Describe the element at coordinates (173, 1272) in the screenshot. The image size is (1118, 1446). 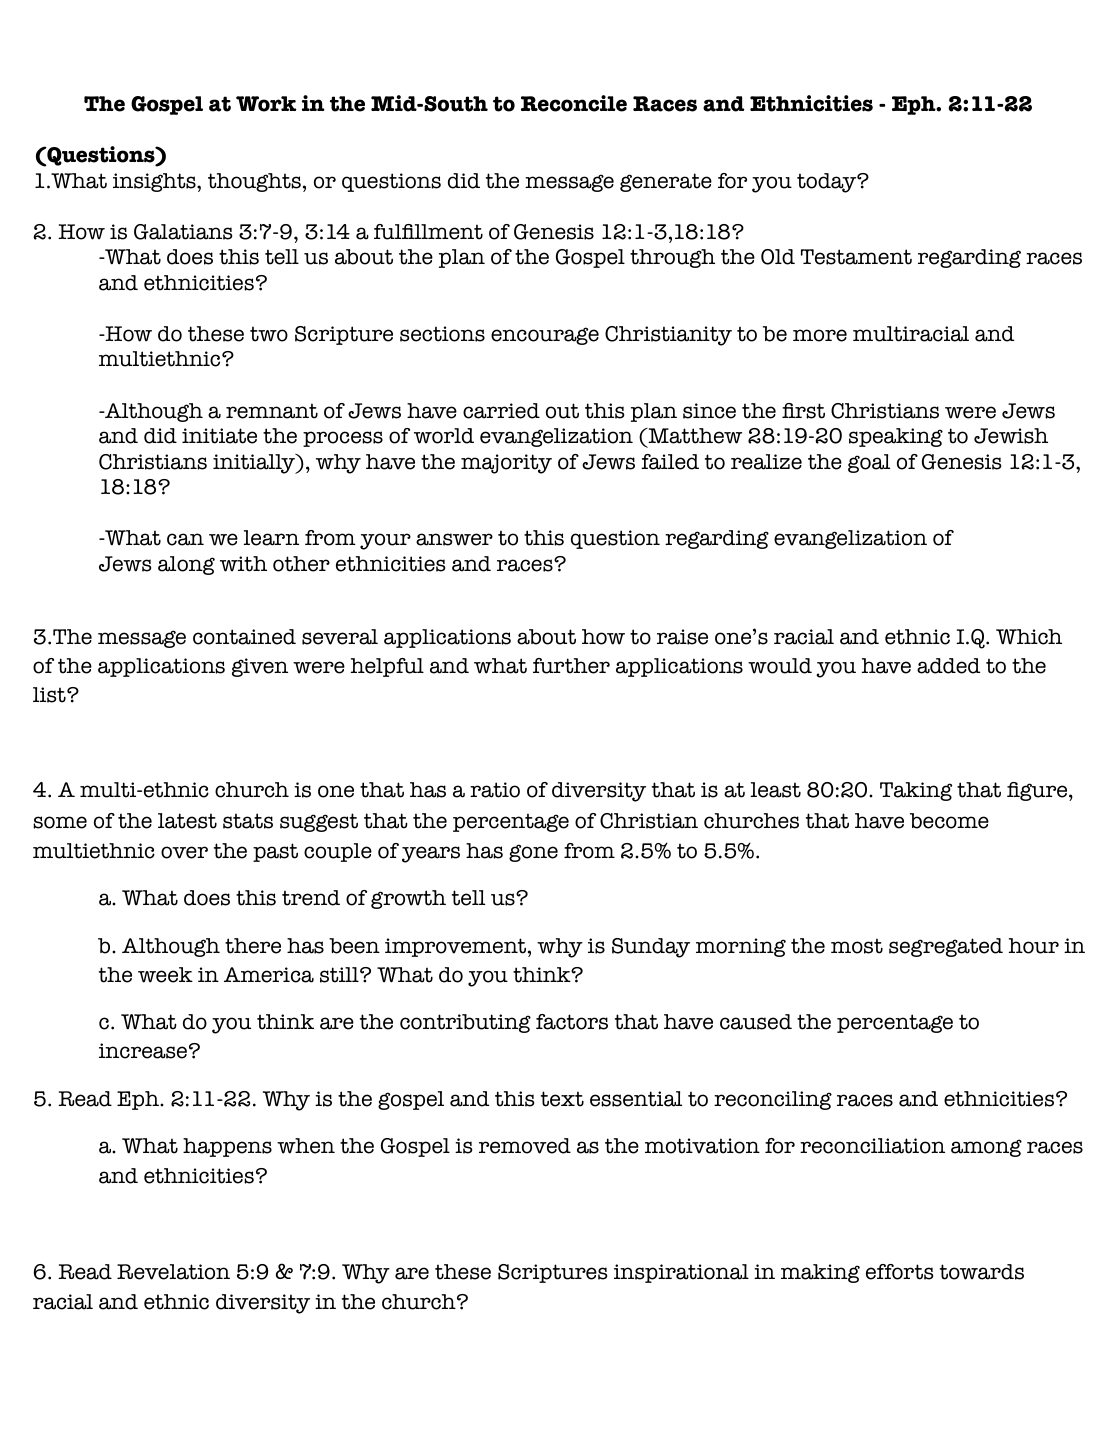
I see `Revelation` at that location.
